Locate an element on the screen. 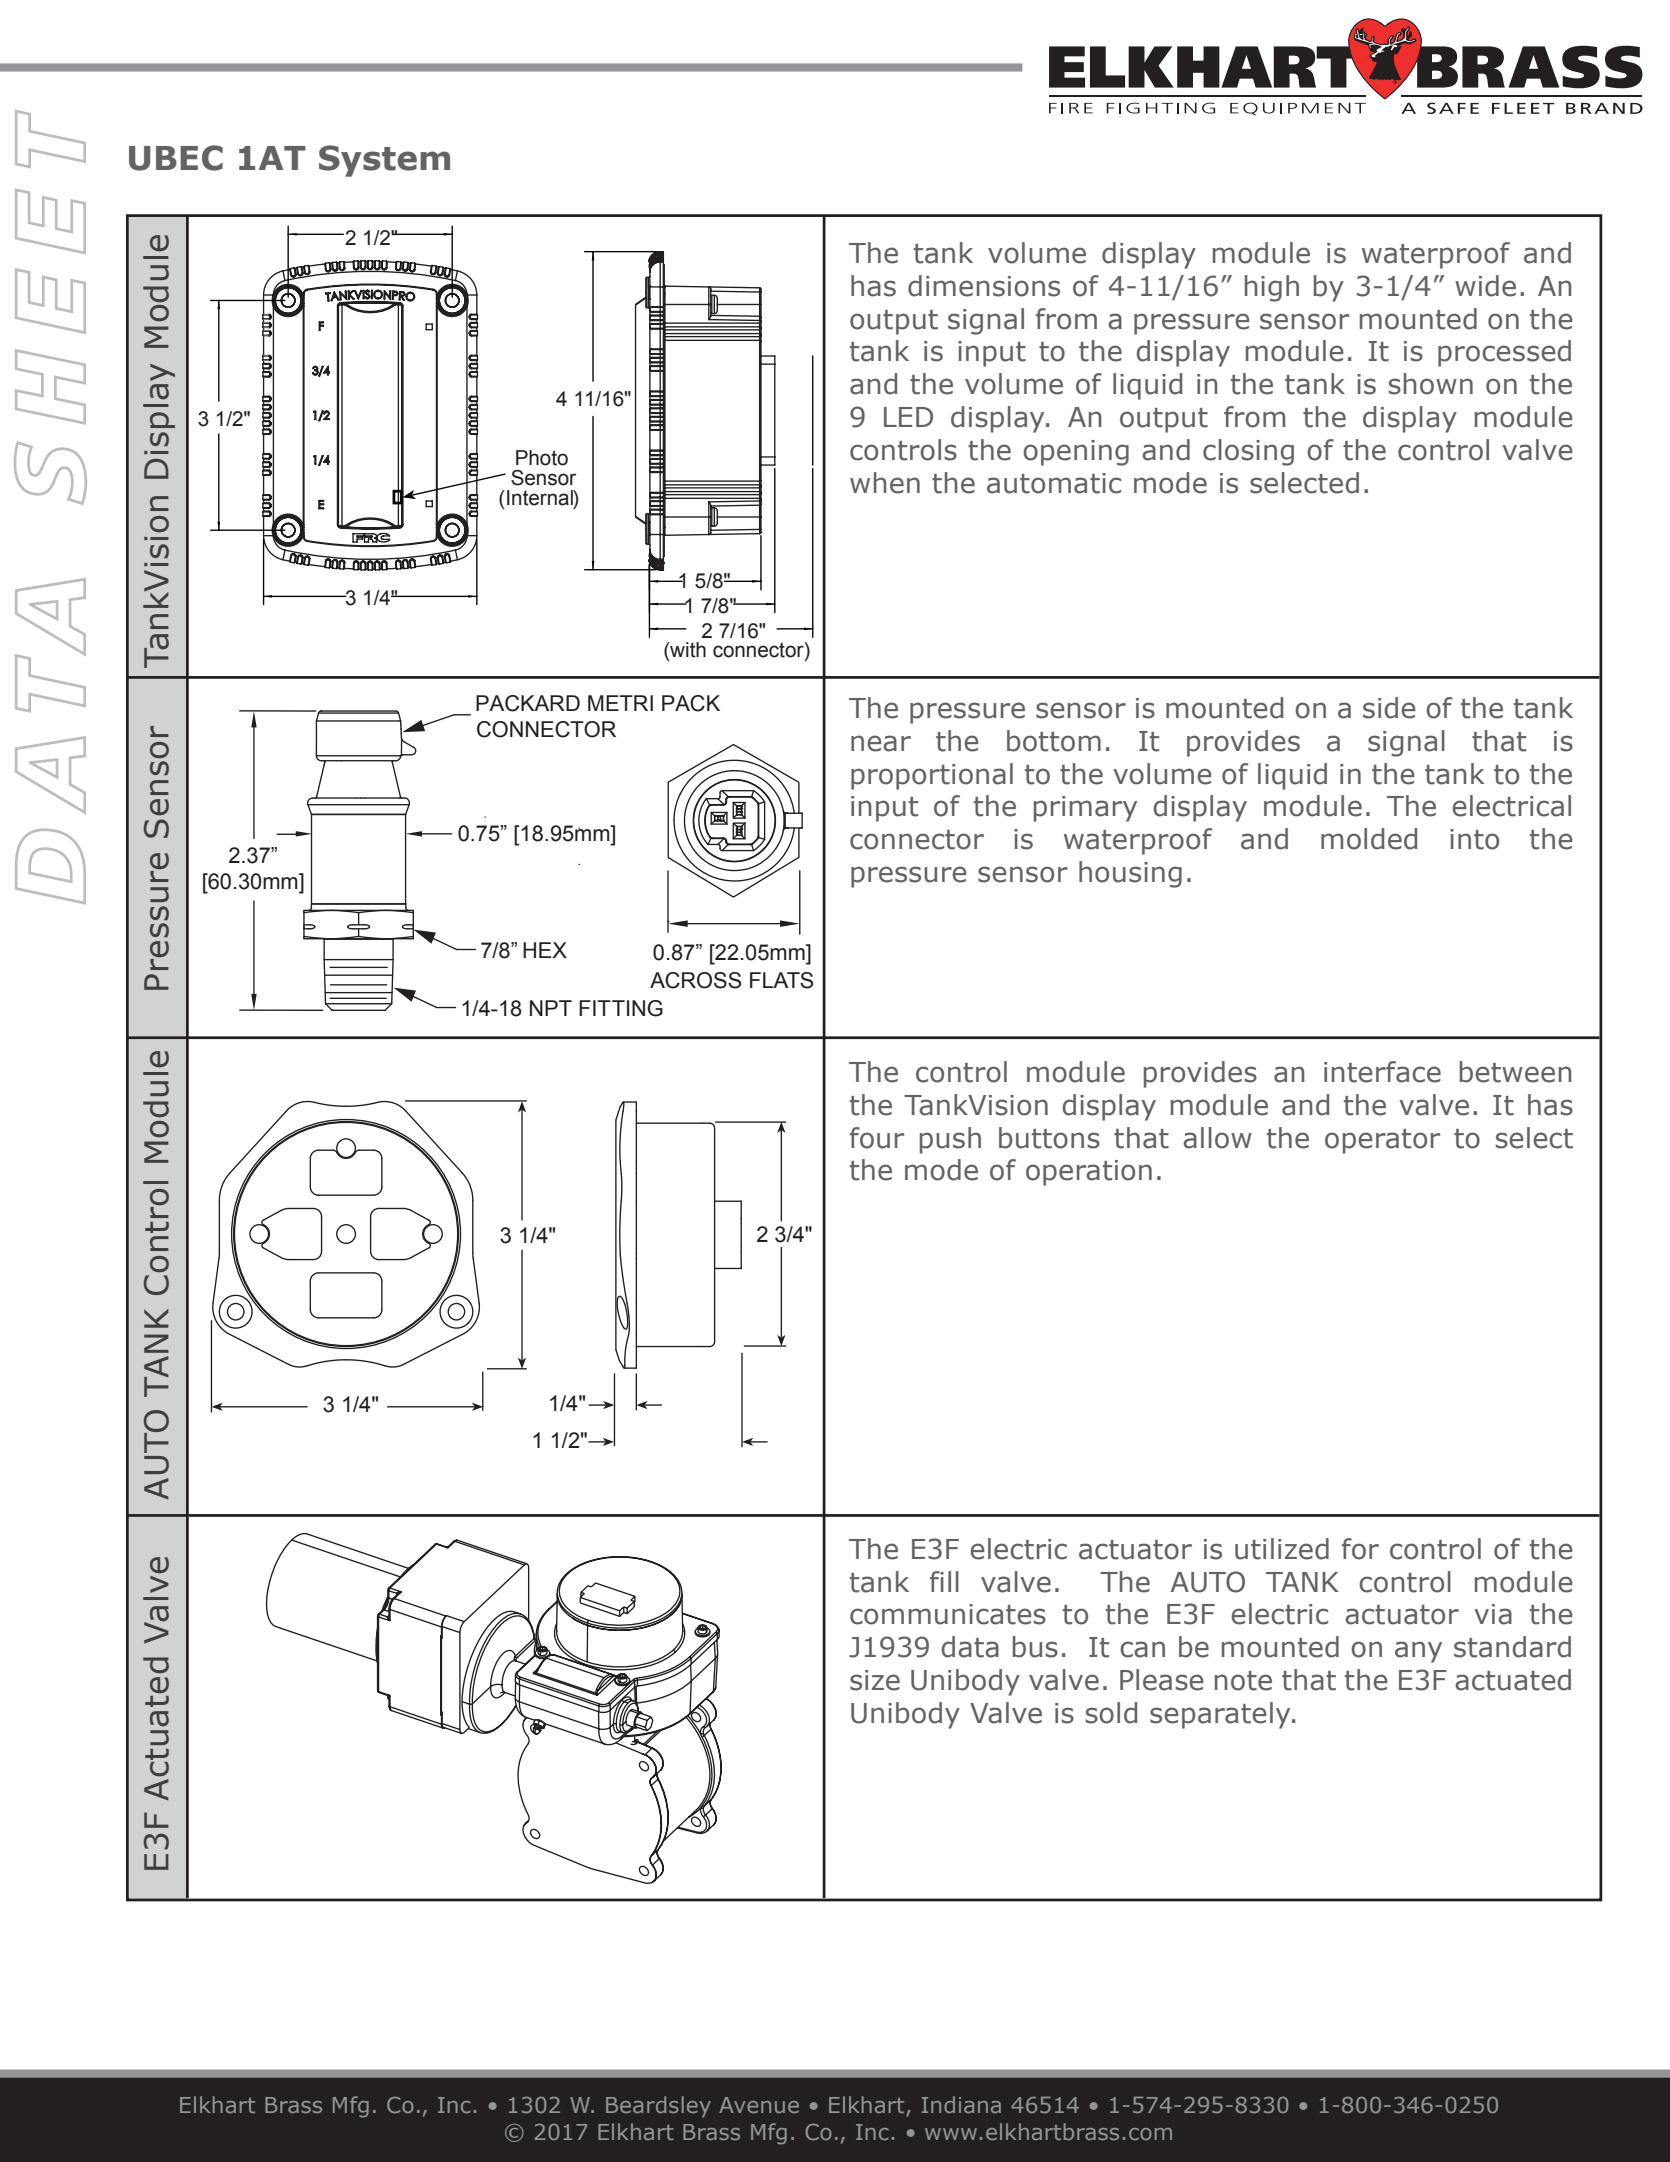  size is located at coordinates (875, 1680).
